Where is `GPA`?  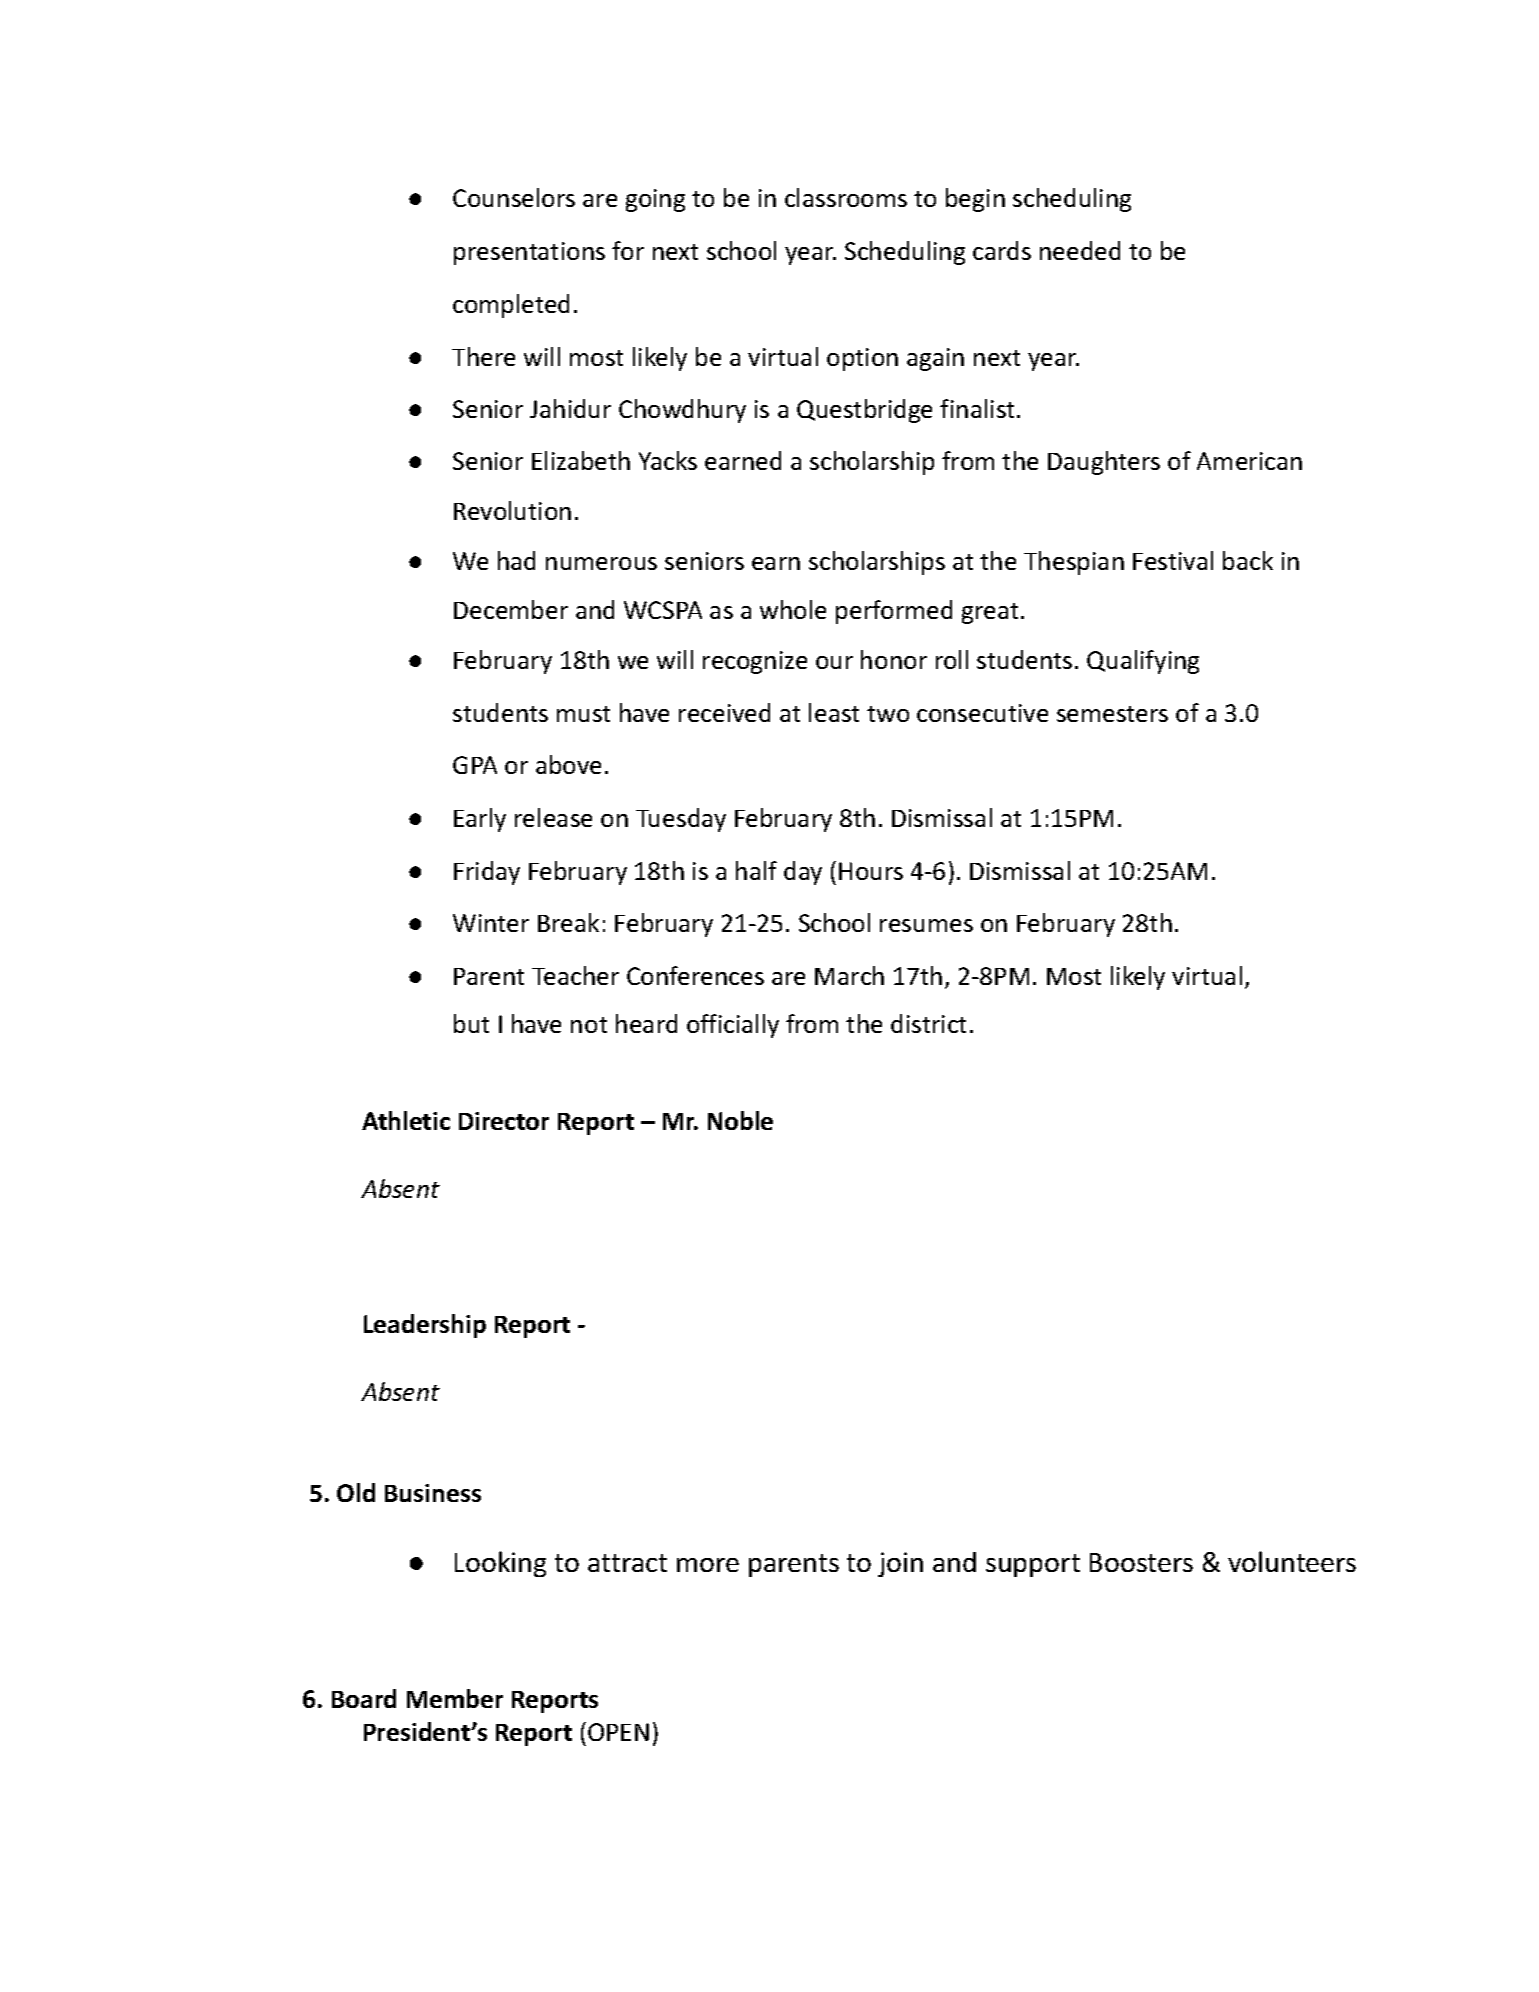
GPA is located at coordinates (475, 765).
